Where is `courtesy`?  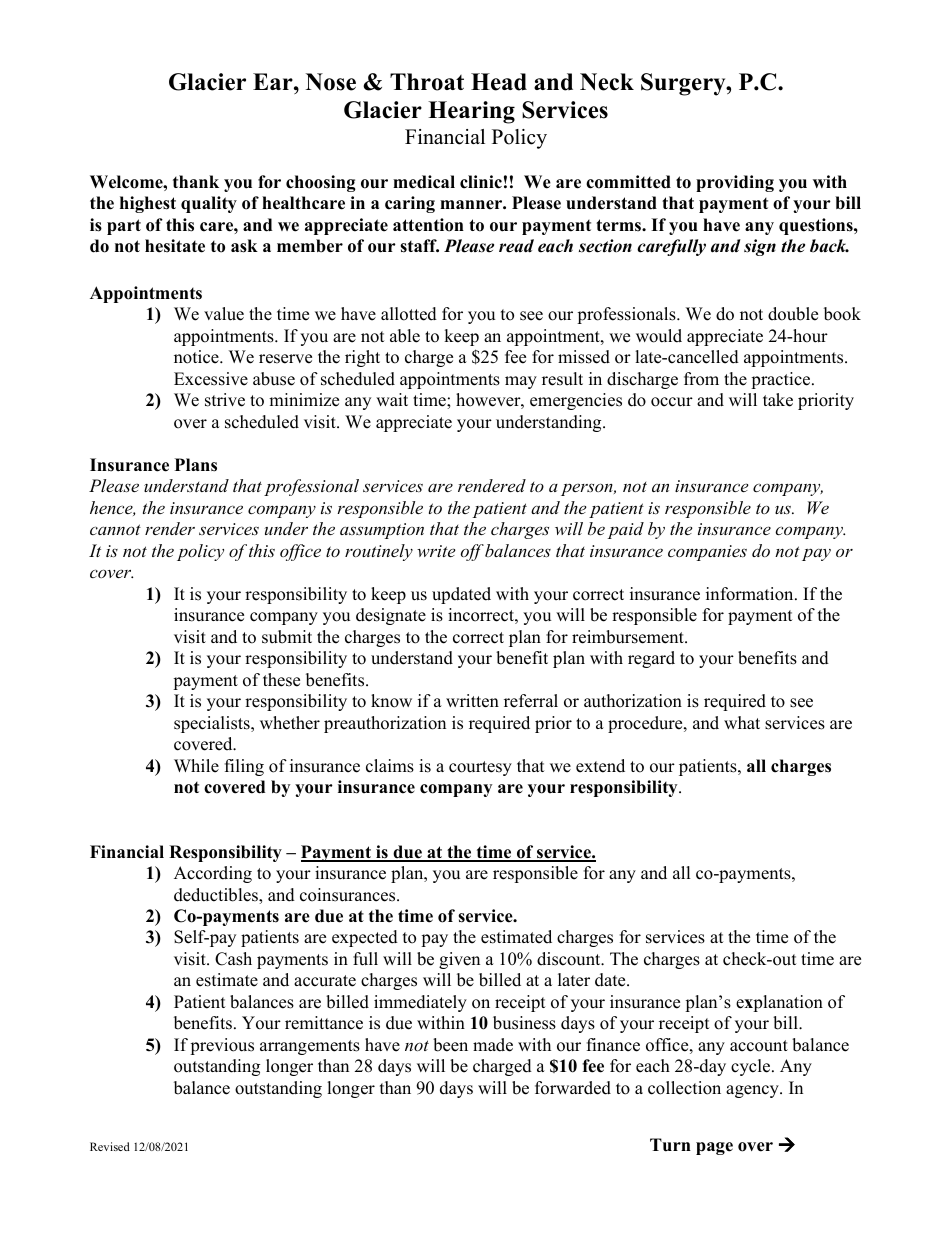 courtesy is located at coordinates (480, 768).
